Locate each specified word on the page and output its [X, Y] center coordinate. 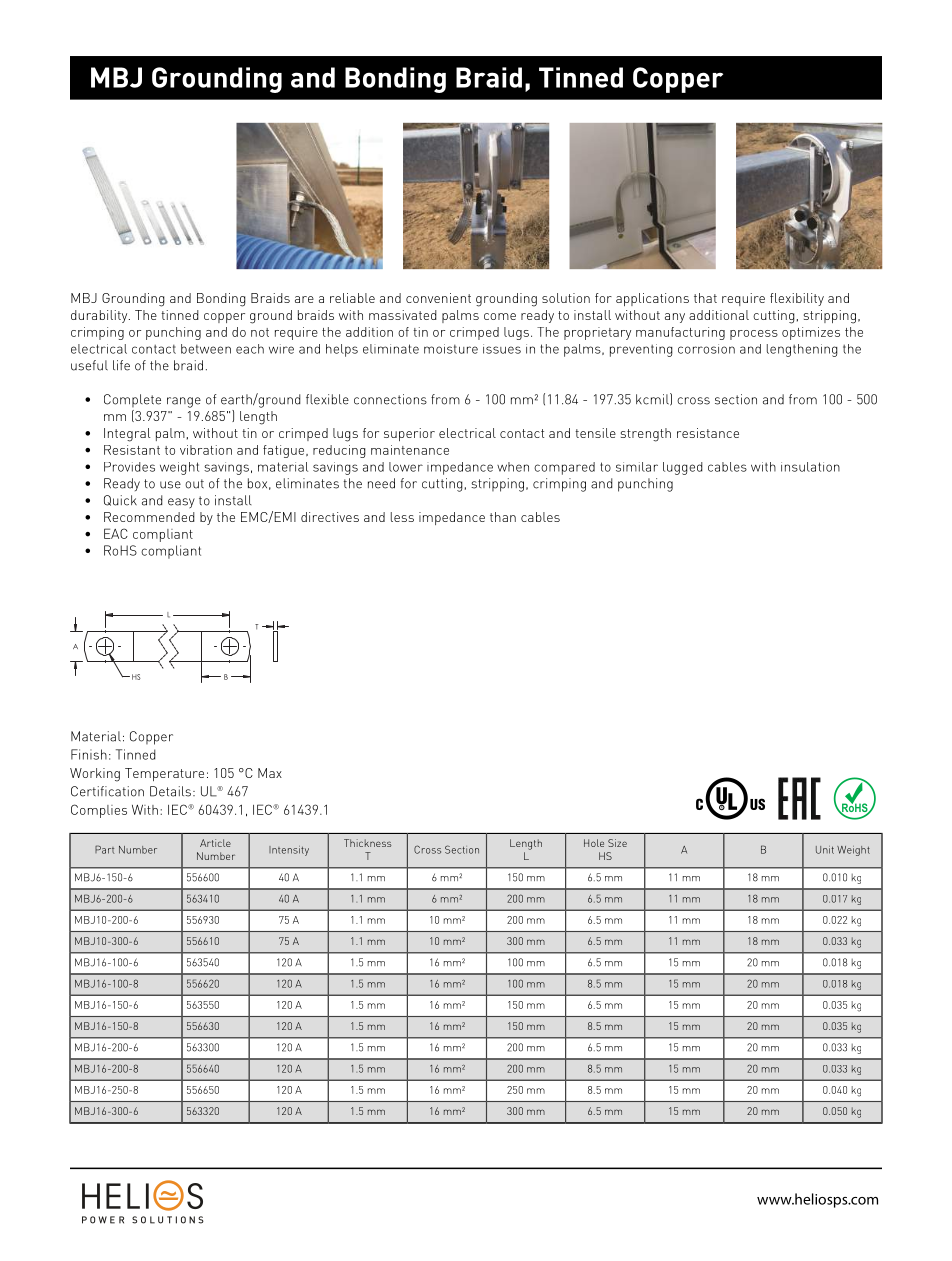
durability [100, 316]
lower [406, 467]
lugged [683, 468]
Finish [89, 754]
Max [270, 773]
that [705, 298]
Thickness [367, 843]
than [503, 517]
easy [181, 503]
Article [215, 843]
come [500, 316]
